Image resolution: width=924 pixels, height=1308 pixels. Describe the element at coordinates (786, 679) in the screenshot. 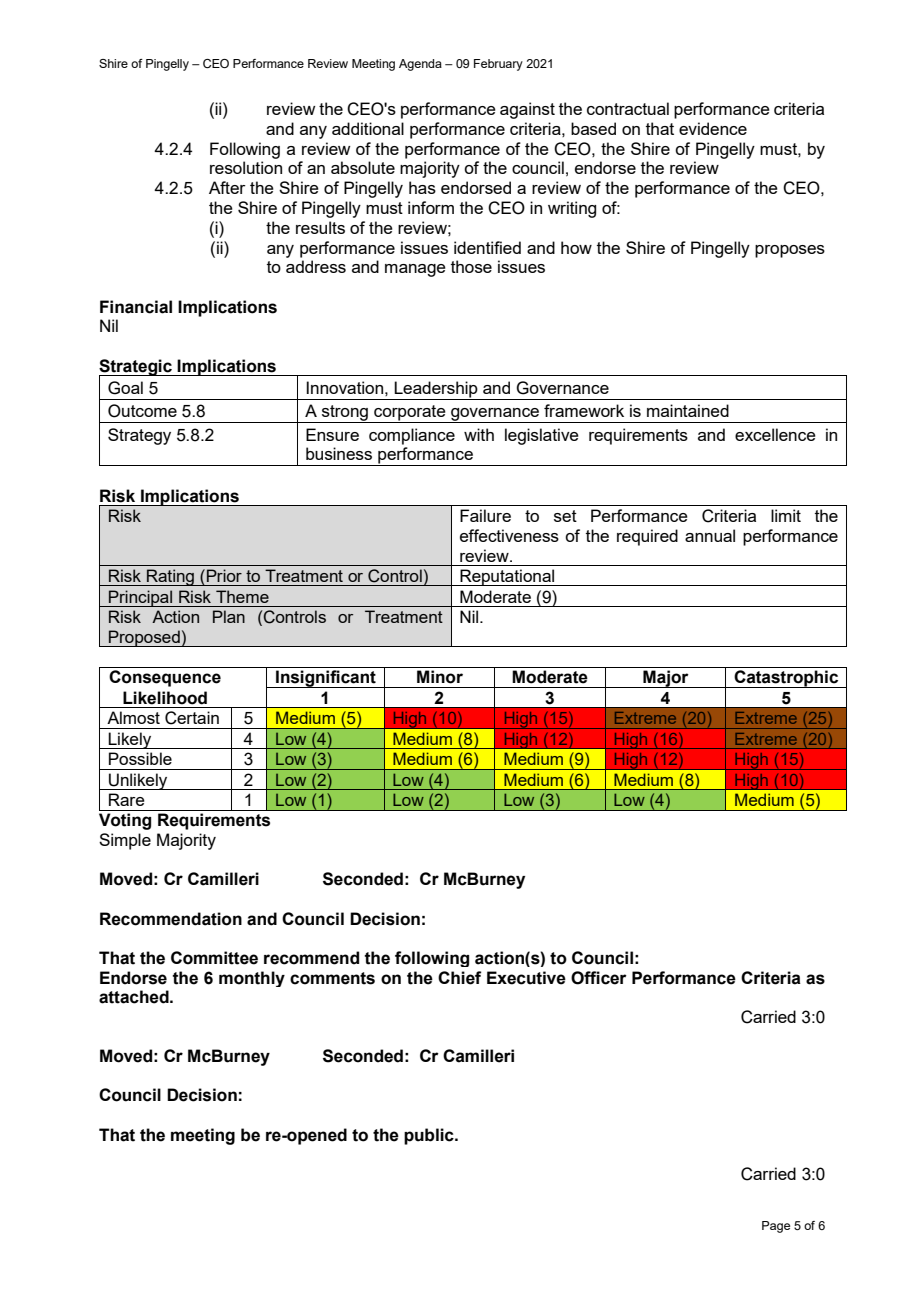

I see `Catastrophic` at that location.
